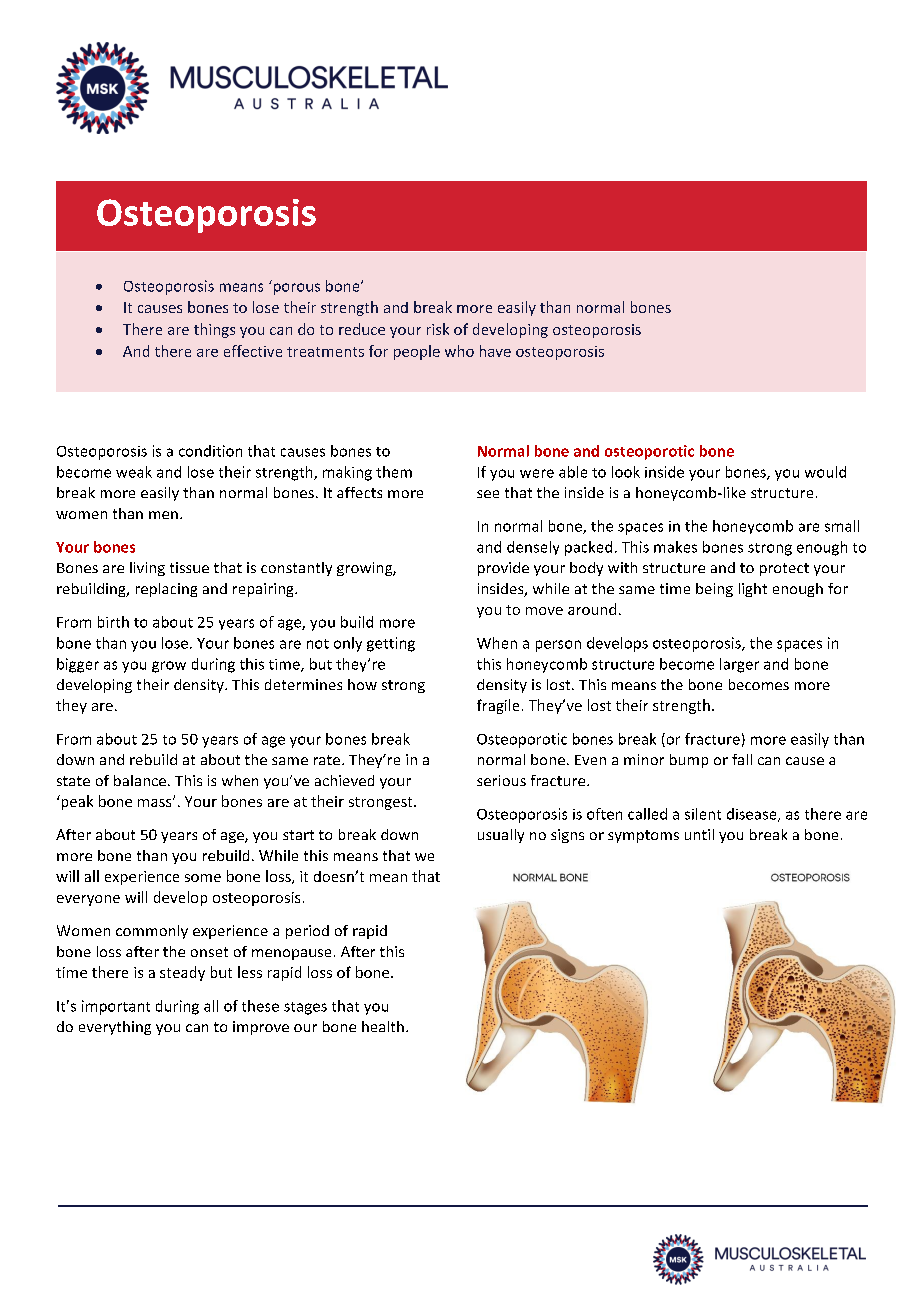  Describe the element at coordinates (699, 834) in the page. I see `until` at that location.
